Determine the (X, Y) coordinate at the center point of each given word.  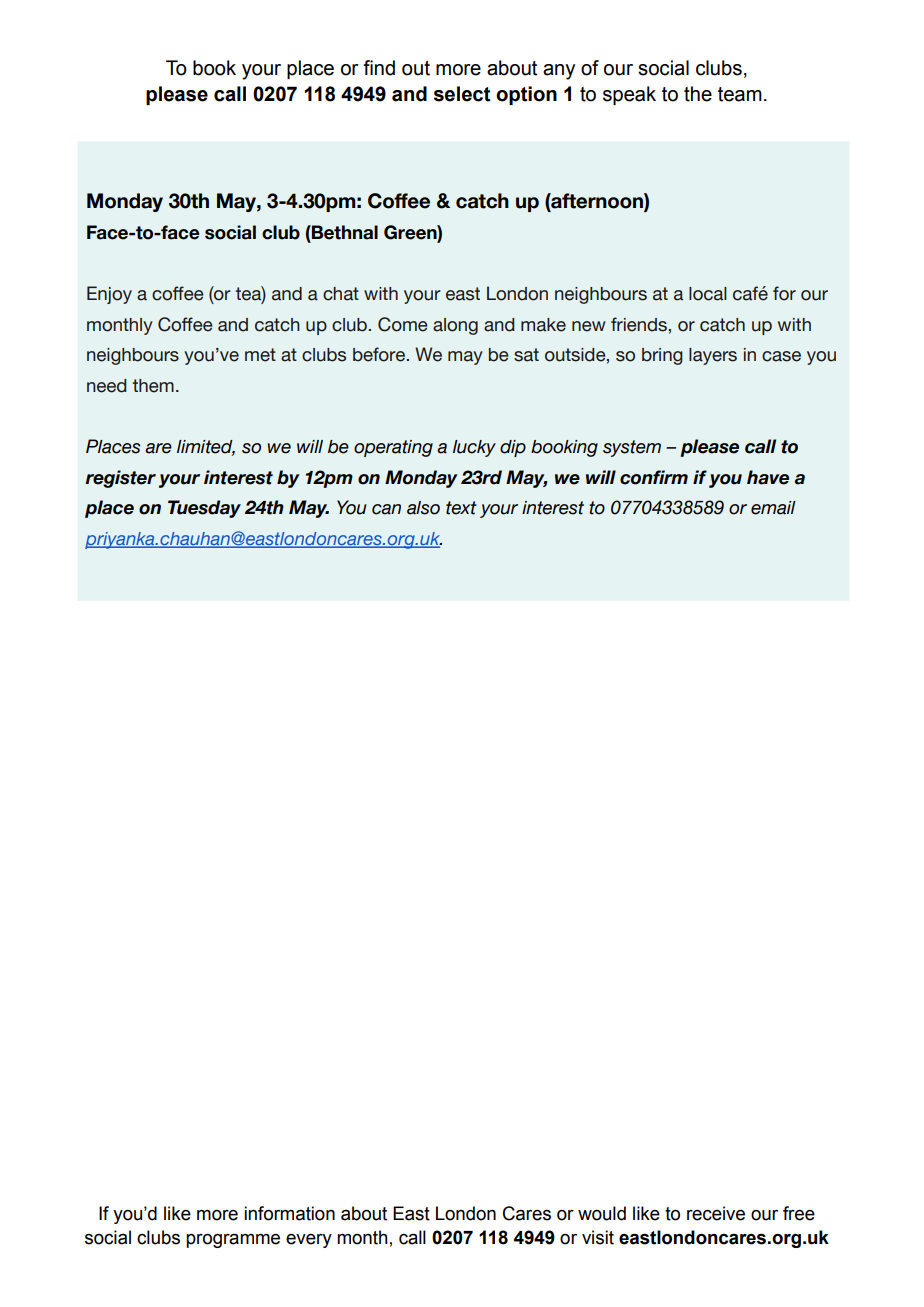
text (461, 508)
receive (716, 1213)
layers (713, 356)
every (309, 1241)
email (773, 508)
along (455, 326)
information (289, 1213)
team (740, 94)
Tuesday (204, 509)
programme (233, 1240)
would (602, 1213)
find (379, 68)
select (462, 94)
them (153, 386)
